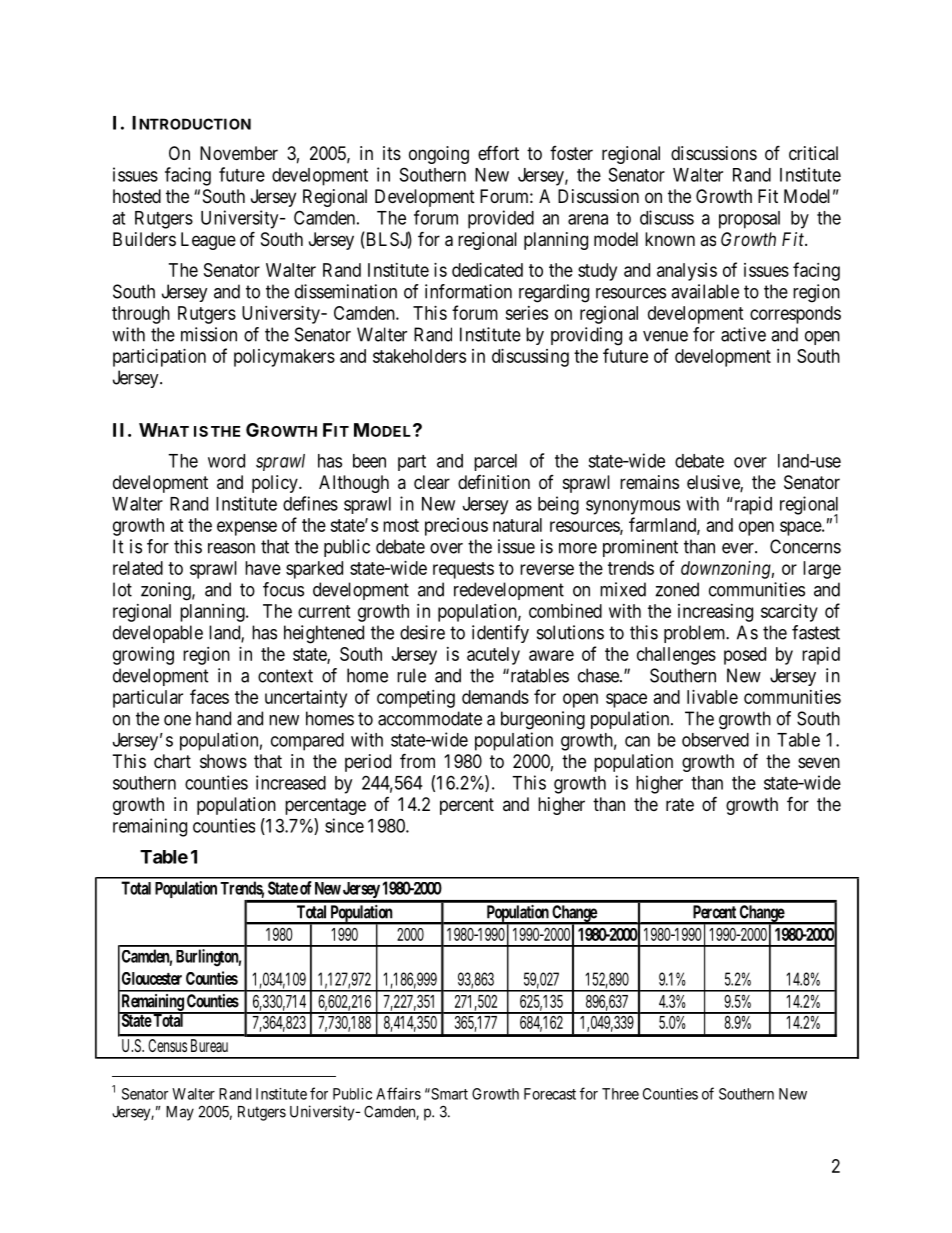 This screenshot has width=952, height=1233. What do you see at coordinates (180, 1113) in the screenshot?
I see `May` at bounding box center [180, 1113].
